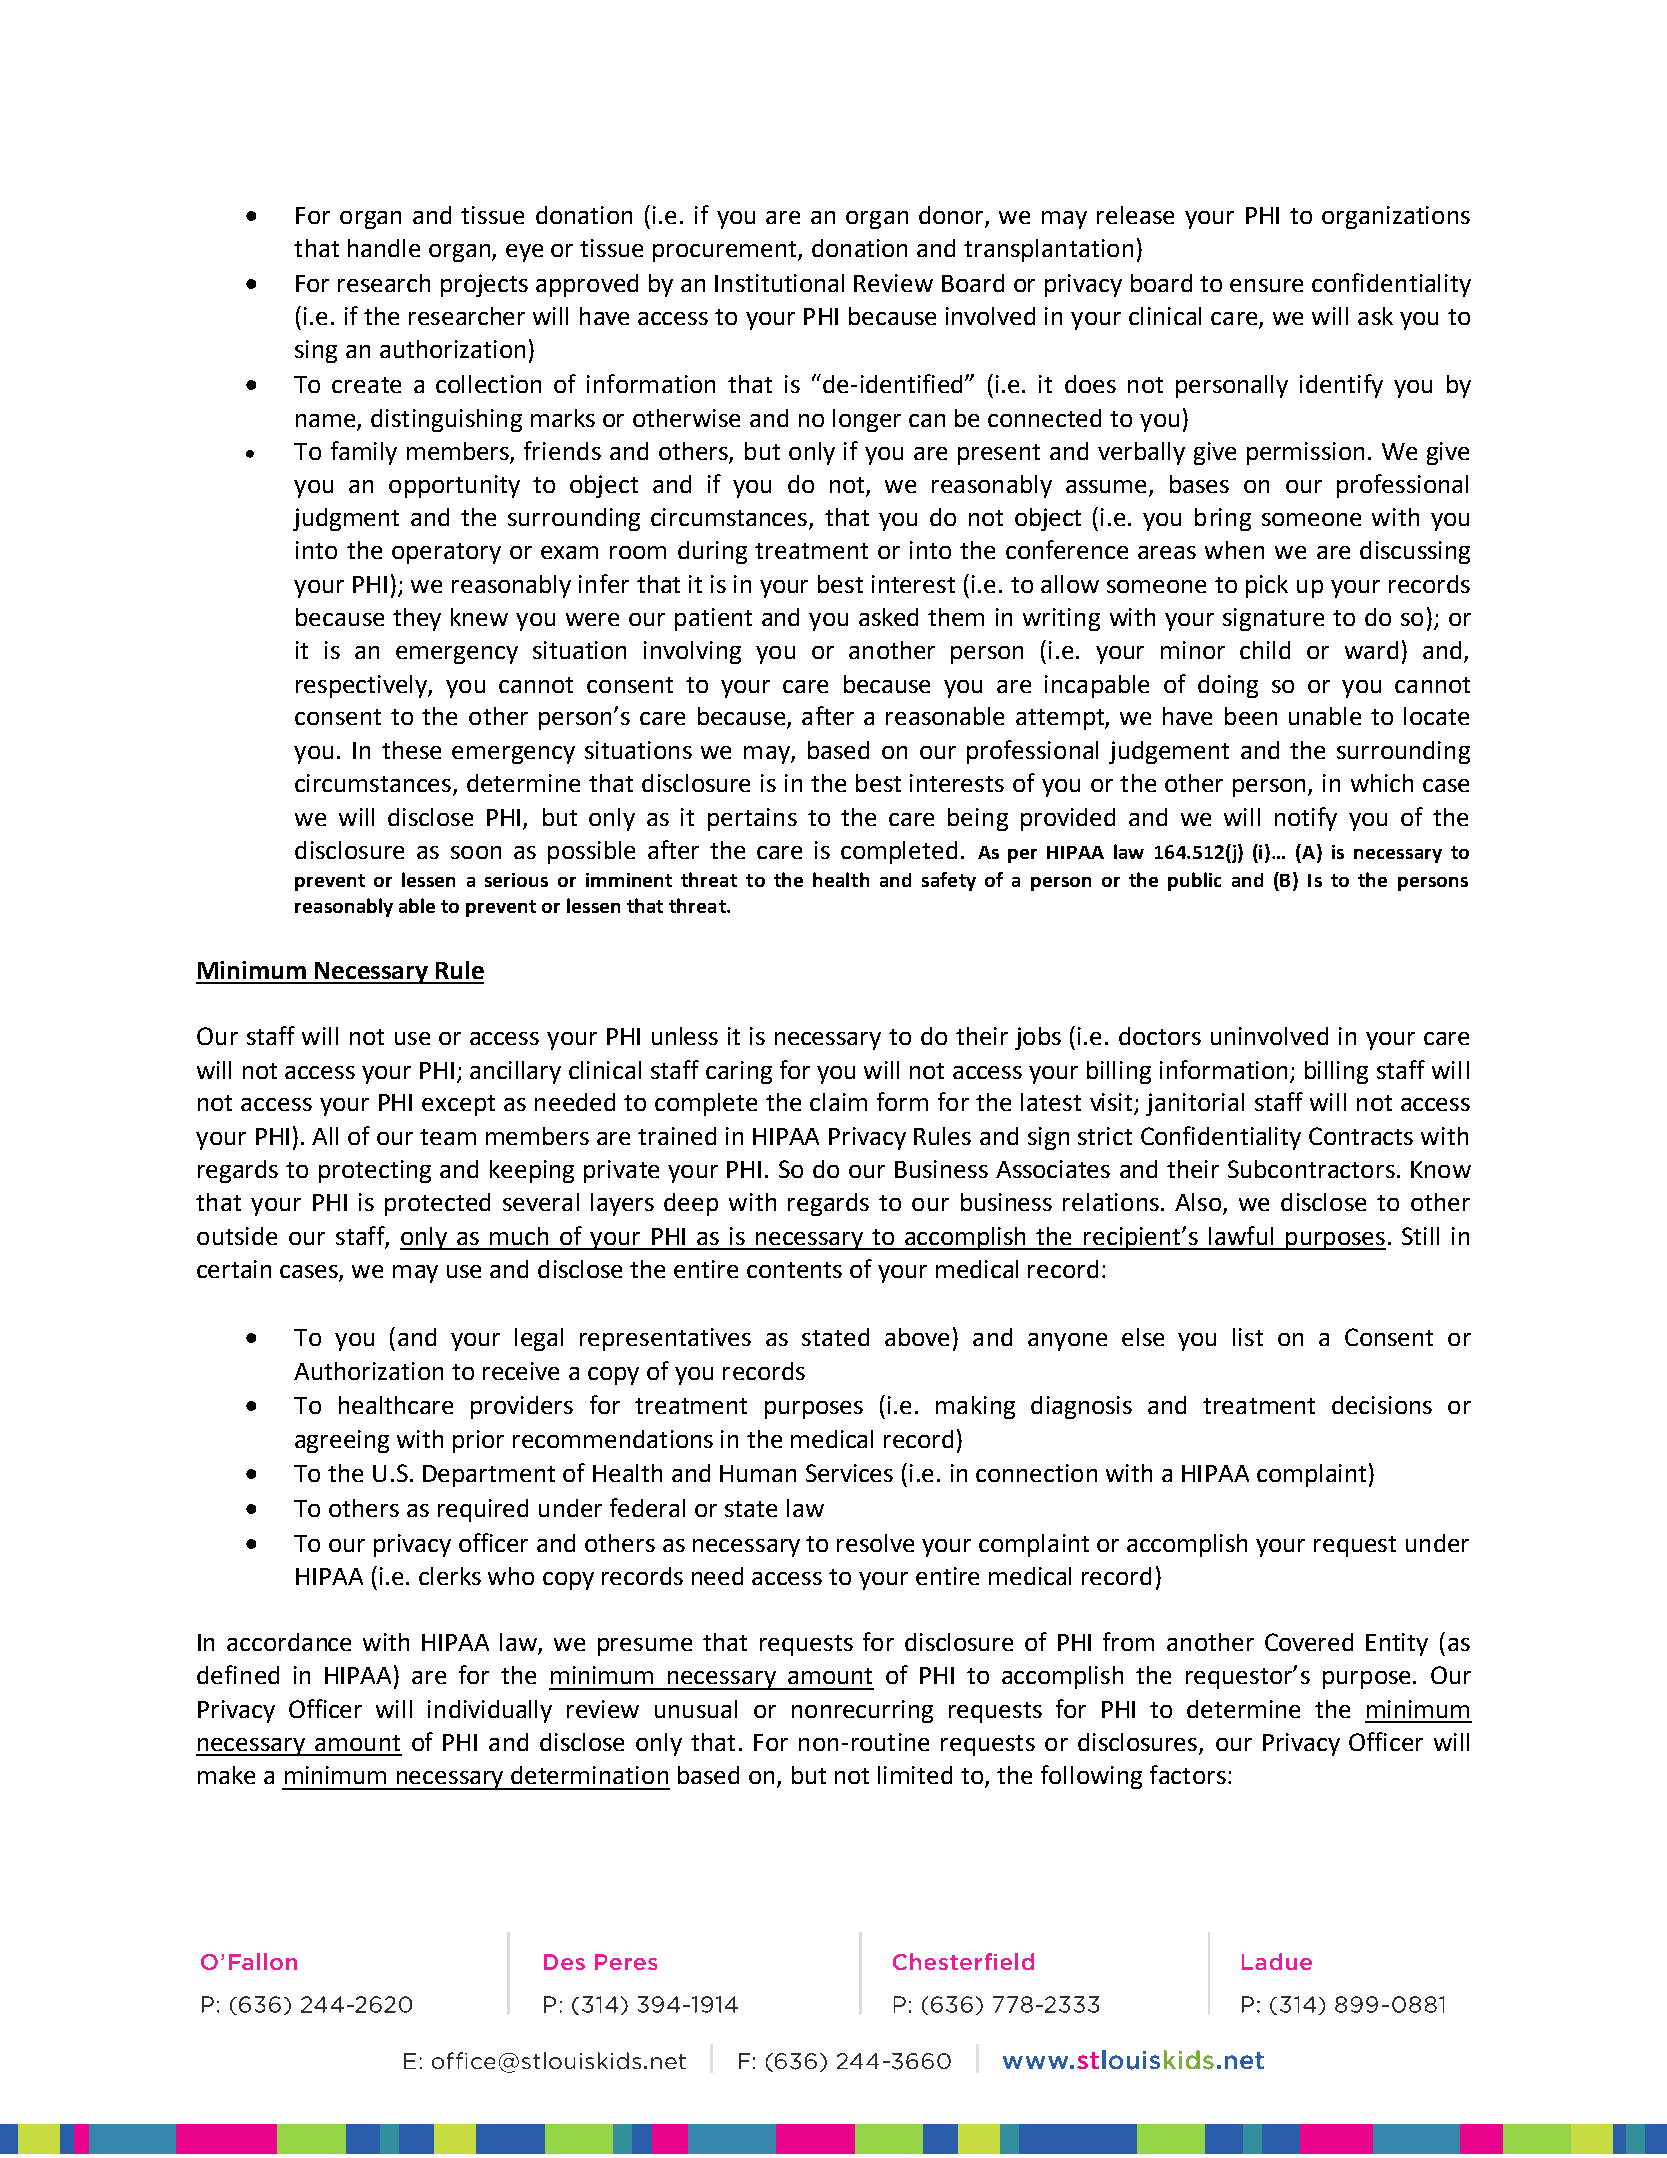  What do you see at coordinates (384, 248) in the document?
I see `handle` at bounding box center [384, 248].
